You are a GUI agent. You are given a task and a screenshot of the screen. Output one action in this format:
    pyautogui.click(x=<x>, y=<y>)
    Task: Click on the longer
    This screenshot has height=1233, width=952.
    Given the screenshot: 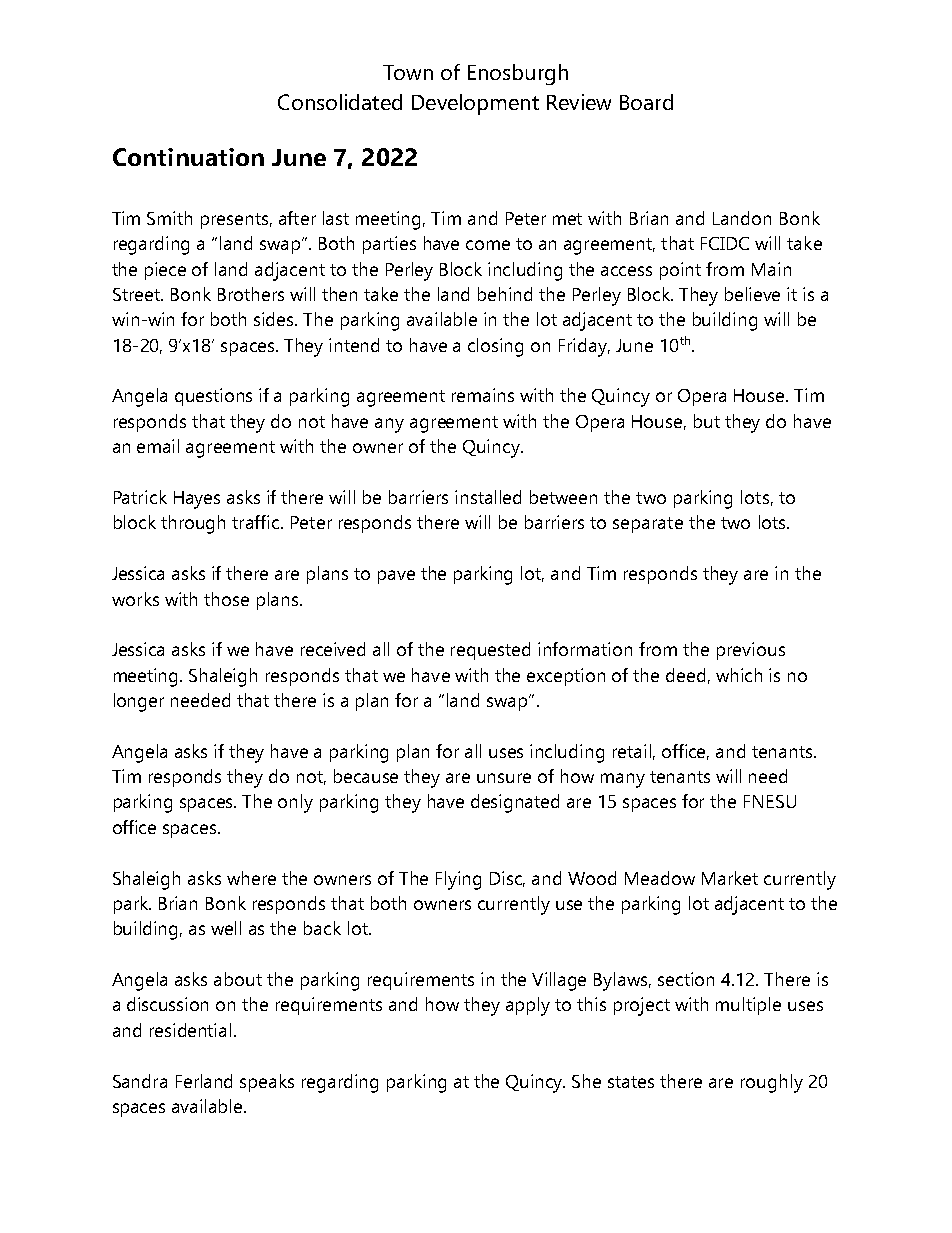 What is the action you would take?
    pyautogui.click(x=139, y=702)
